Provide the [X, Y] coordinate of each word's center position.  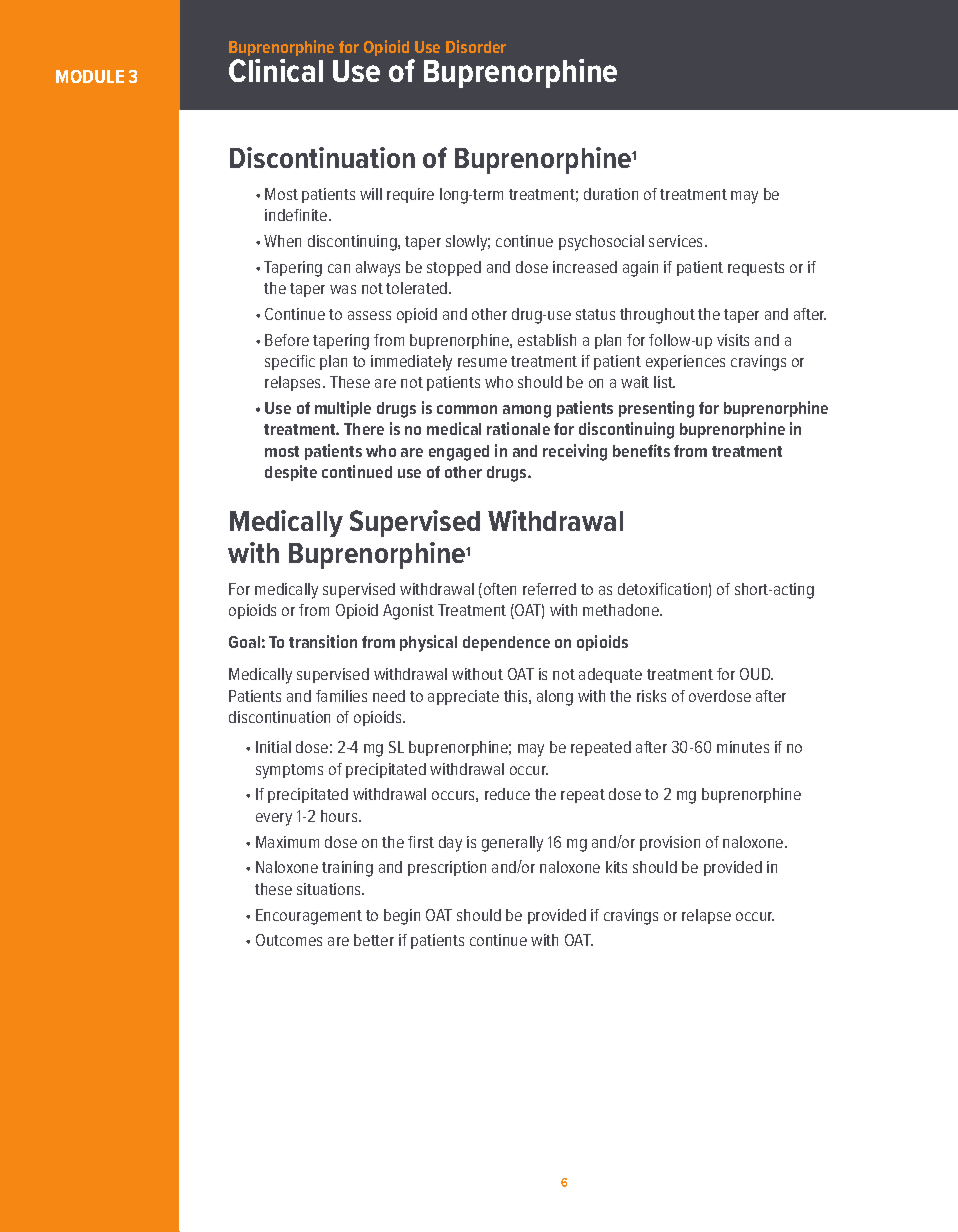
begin [402, 917]
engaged [459, 453]
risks [651, 696]
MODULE [90, 76]
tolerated [418, 288]
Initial [273, 747]
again [640, 269]
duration [611, 194]
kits [616, 867]
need [389, 696]
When [282, 241]
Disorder [476, 46]
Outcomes [289, 940]
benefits [641, 450]
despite [291, 473]
